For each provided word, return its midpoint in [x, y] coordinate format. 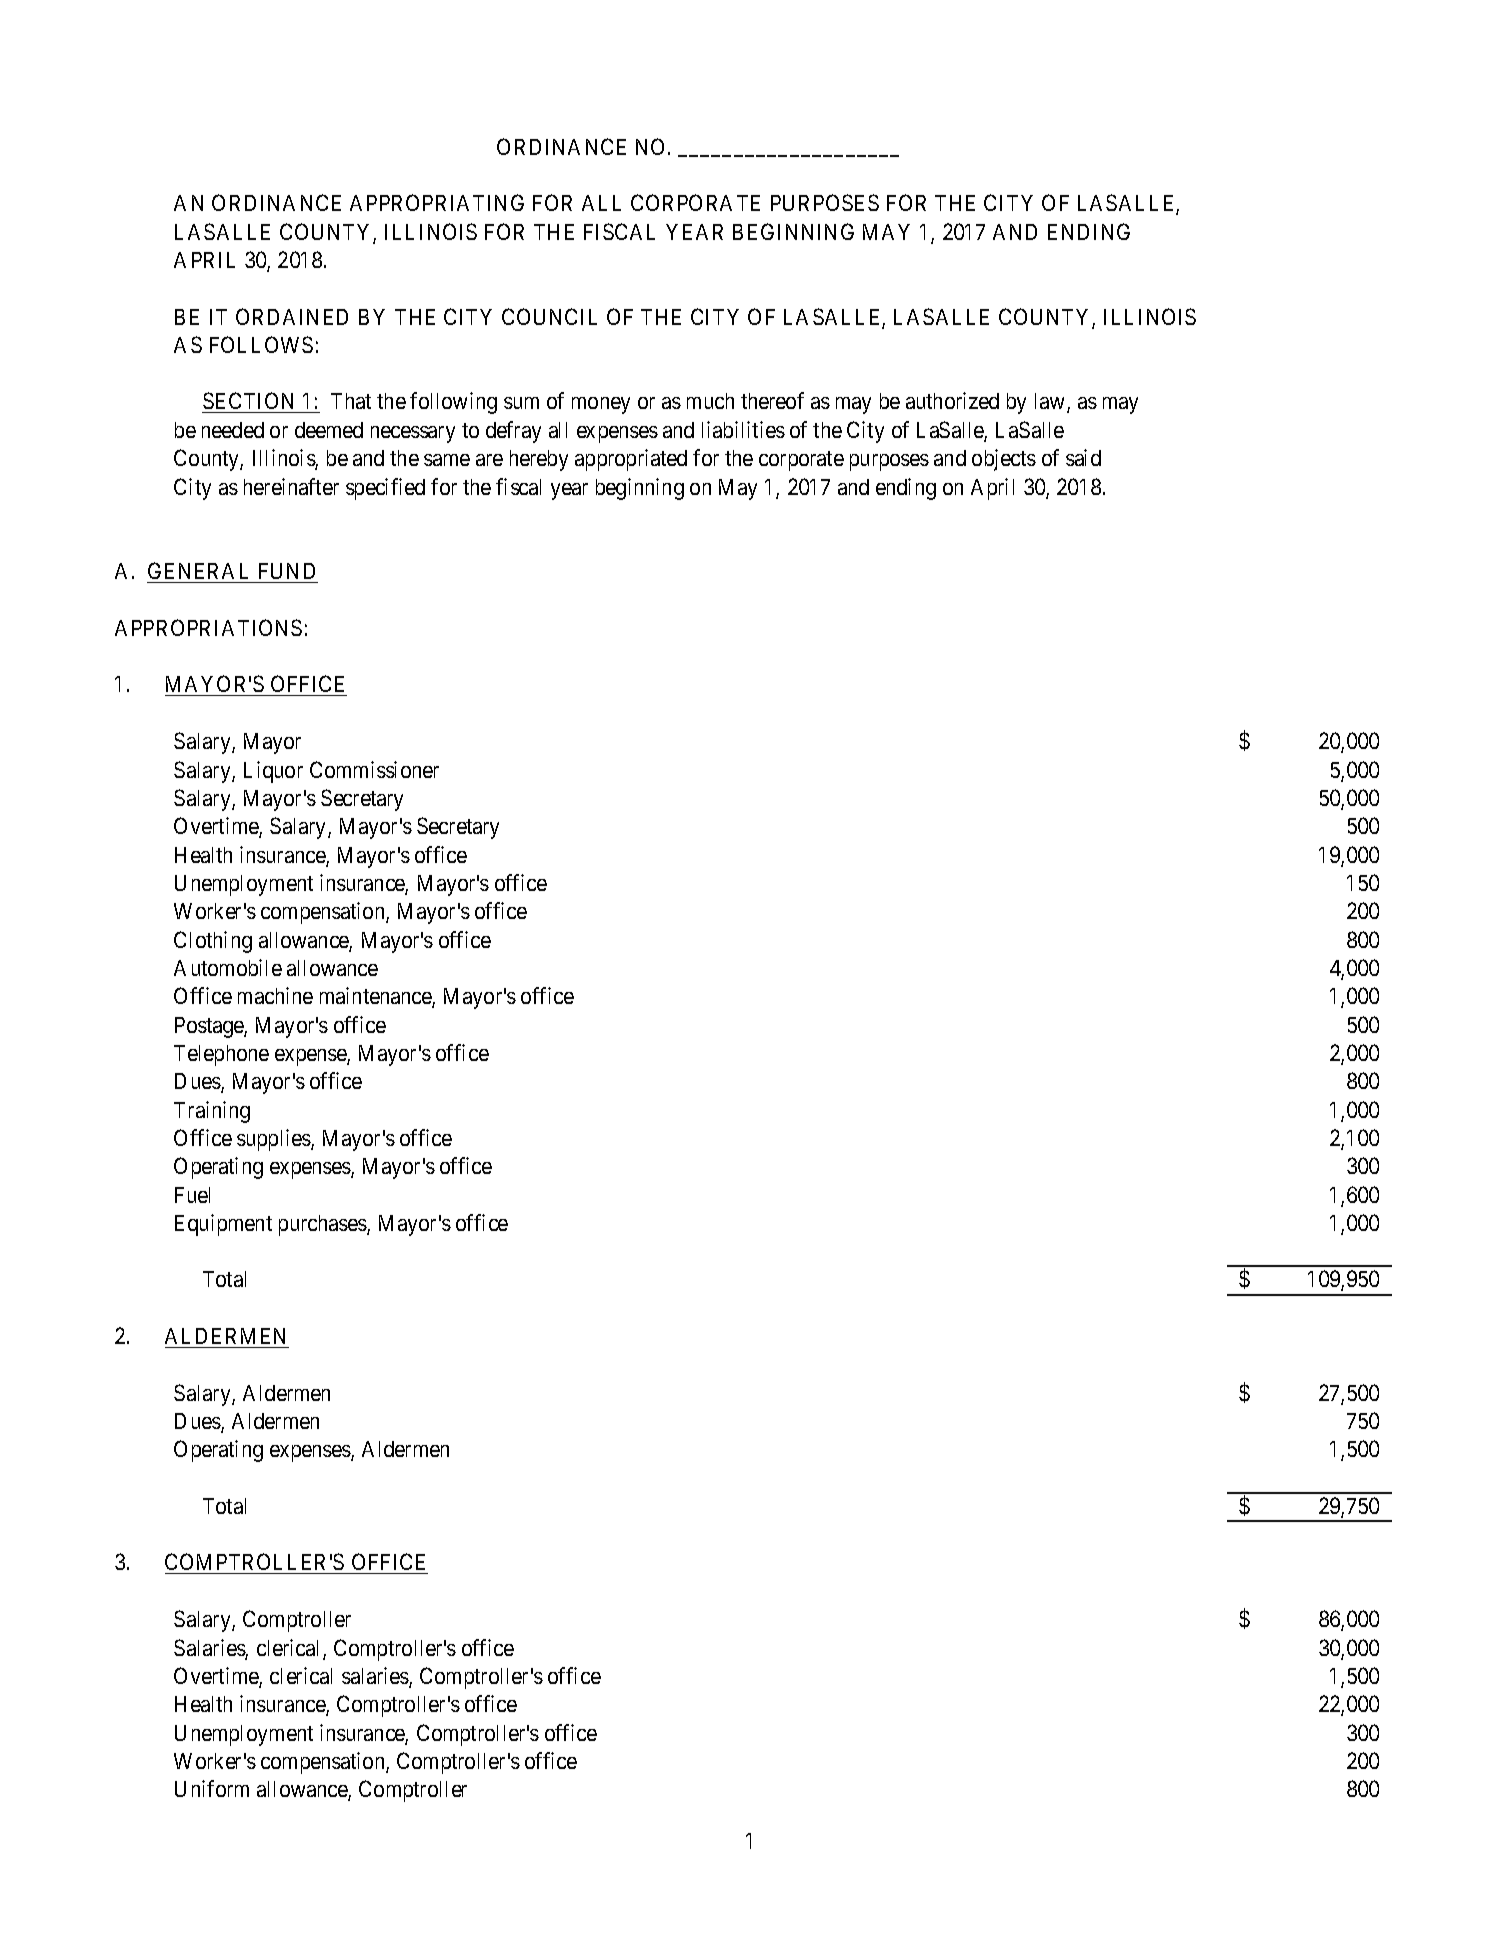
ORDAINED [292, 316]
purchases [323, 1225]
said [1083, 457]
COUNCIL [549, 316]
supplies [274, 1140]
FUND [287, 571]
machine [275, 995]
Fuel [192, 1195]
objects [1004, 460]
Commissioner [374, 769]
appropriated [631, 460]
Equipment [223, 1225]
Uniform [212, 1788]
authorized [952, 400]
